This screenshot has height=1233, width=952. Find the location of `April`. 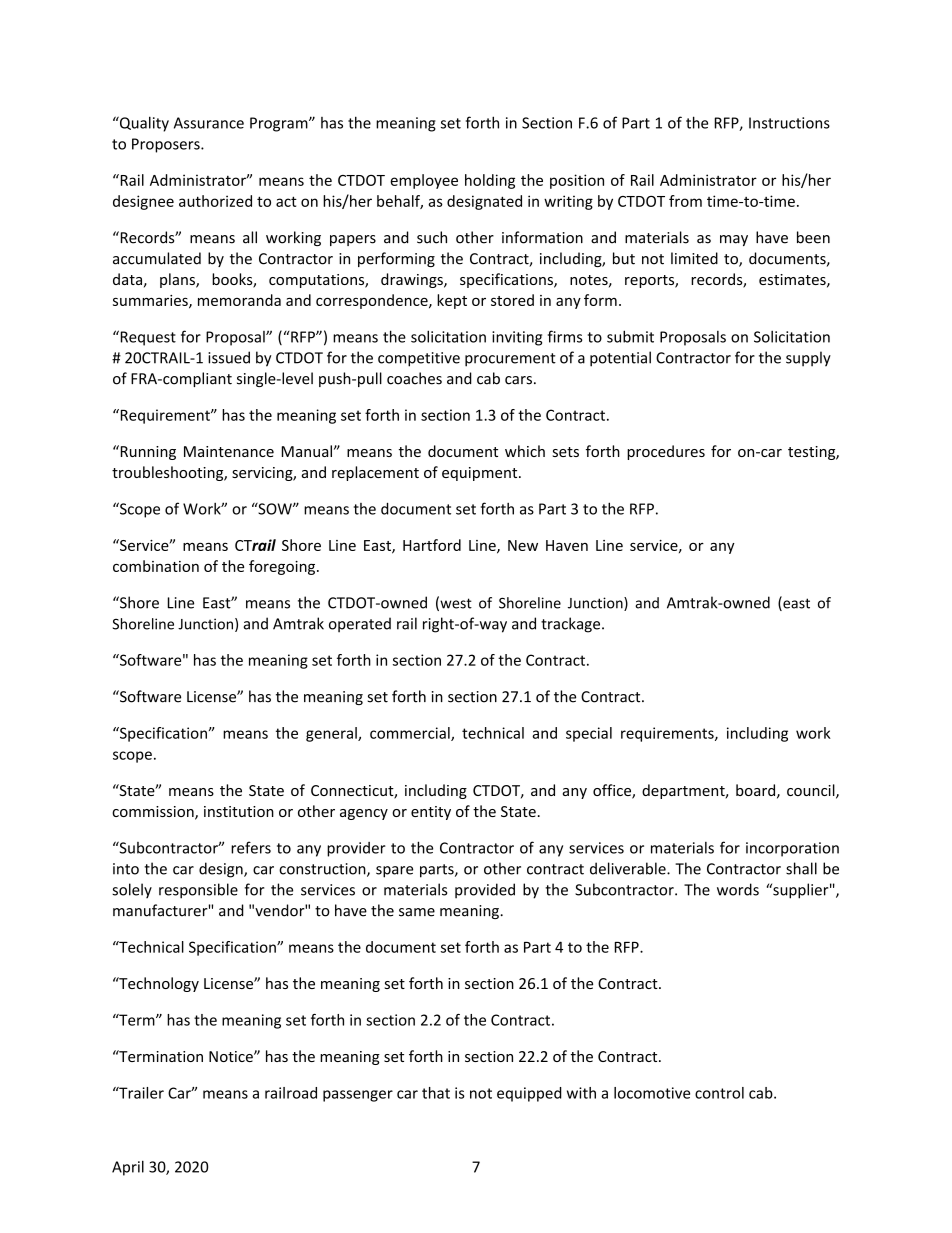

April is located at coordinates (128, 1168).
